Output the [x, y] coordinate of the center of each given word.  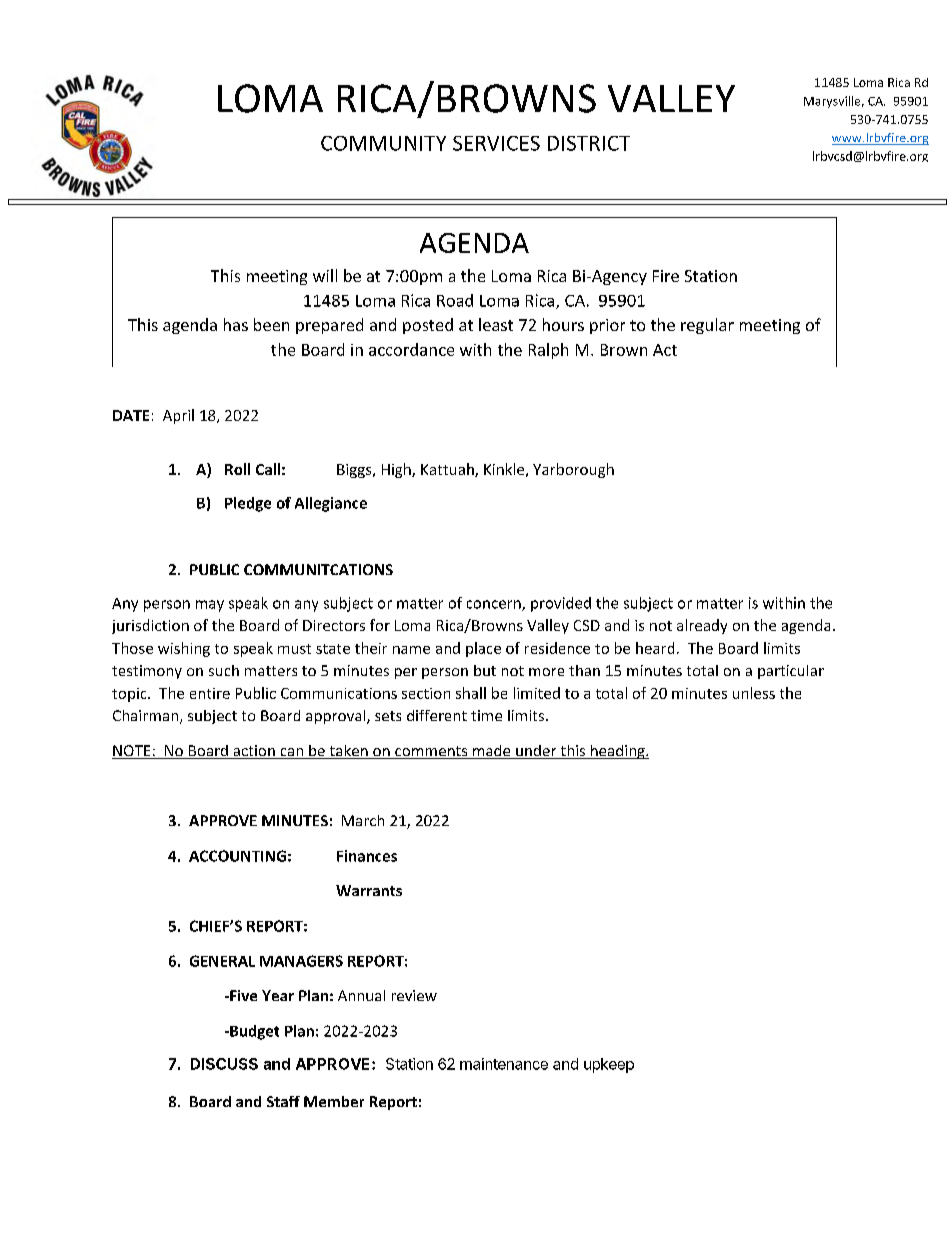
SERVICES [496, 143]
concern [495, 605]
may [210, 606]
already [702, 626]
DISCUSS [224, 1064]
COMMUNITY [383, 143]
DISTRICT [589, 143]
